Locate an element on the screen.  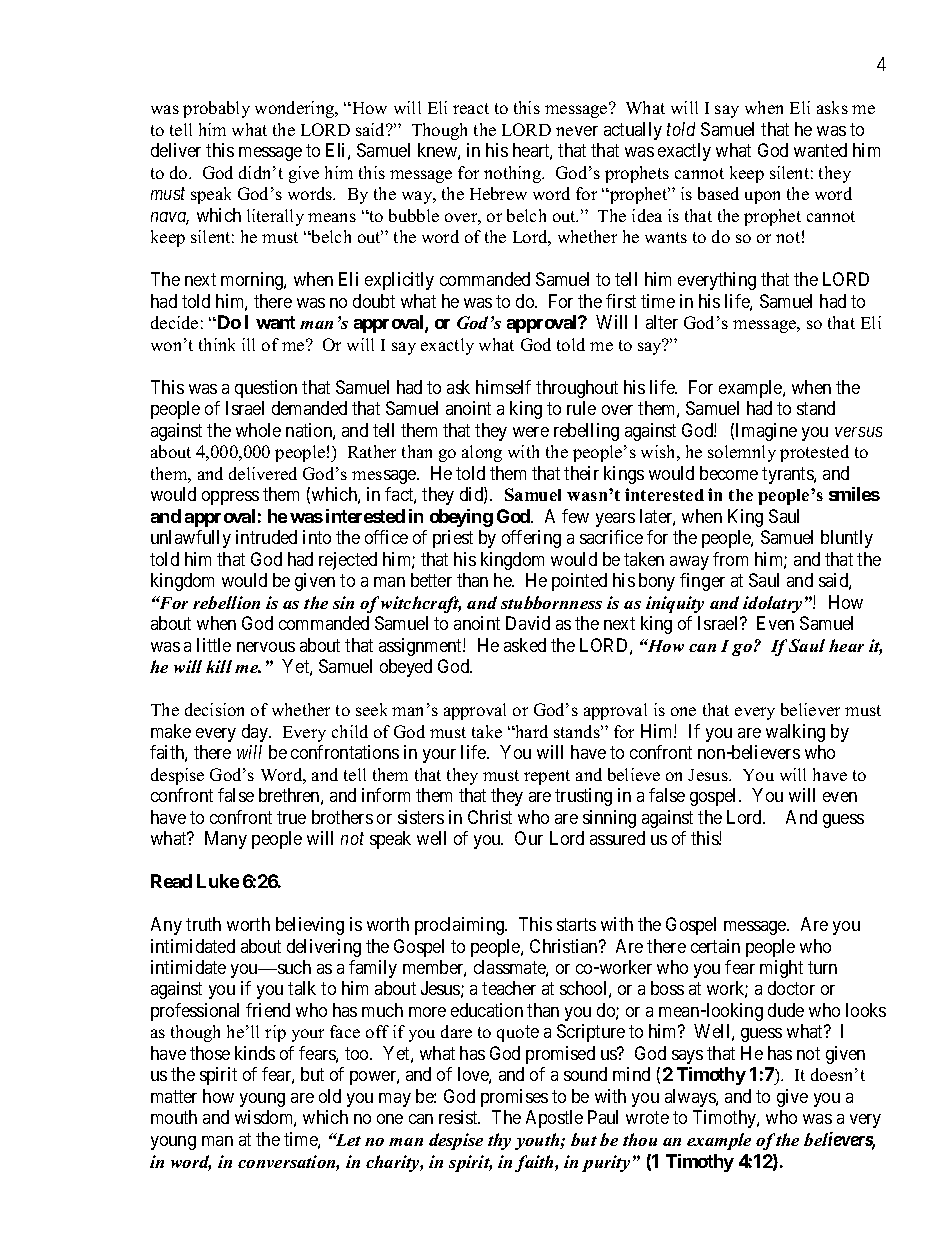
probably is located at coordinates (216, 109).
